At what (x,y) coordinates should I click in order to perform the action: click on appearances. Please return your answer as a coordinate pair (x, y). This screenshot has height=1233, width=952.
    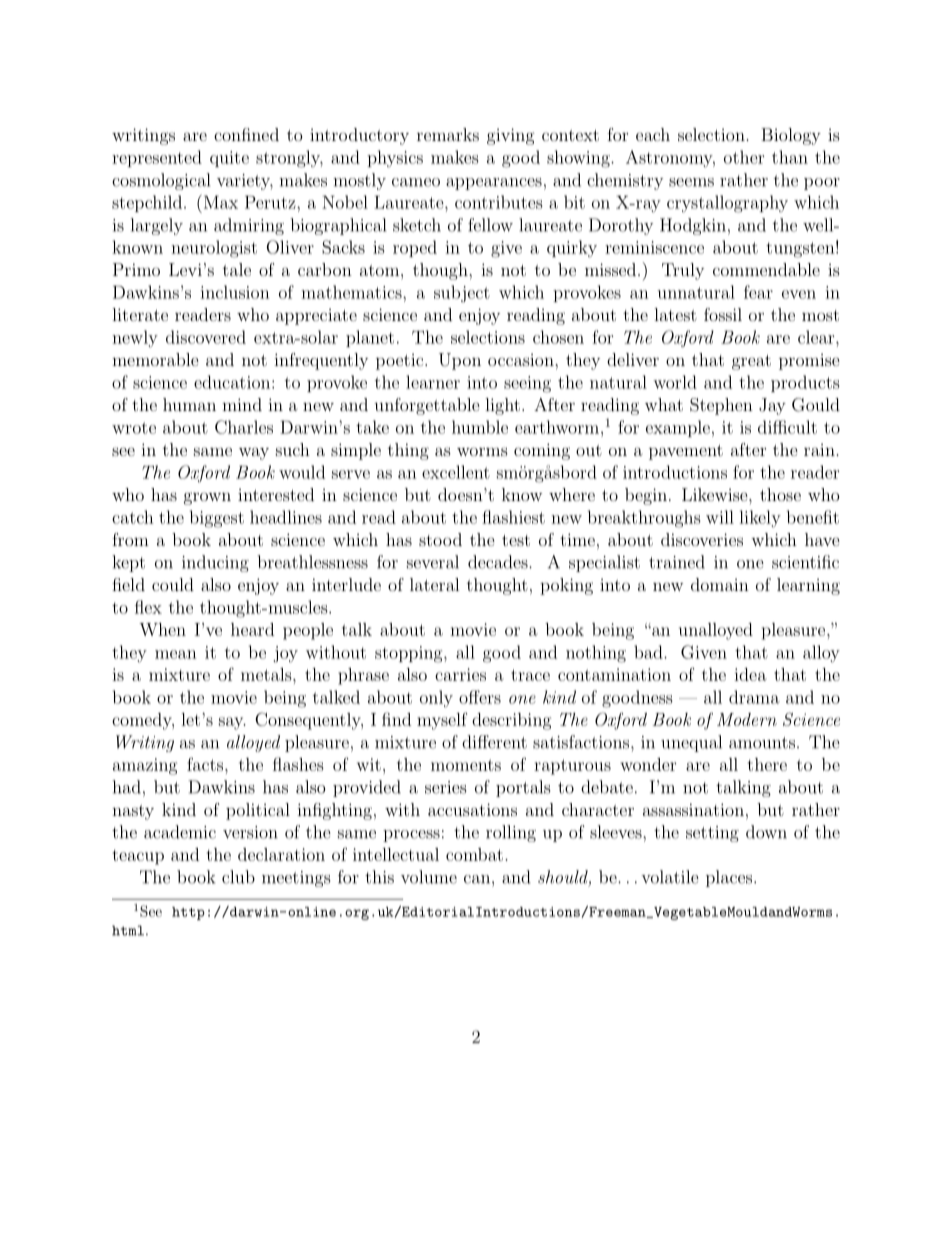
    Looking at the image, I should click on (494, 184).
